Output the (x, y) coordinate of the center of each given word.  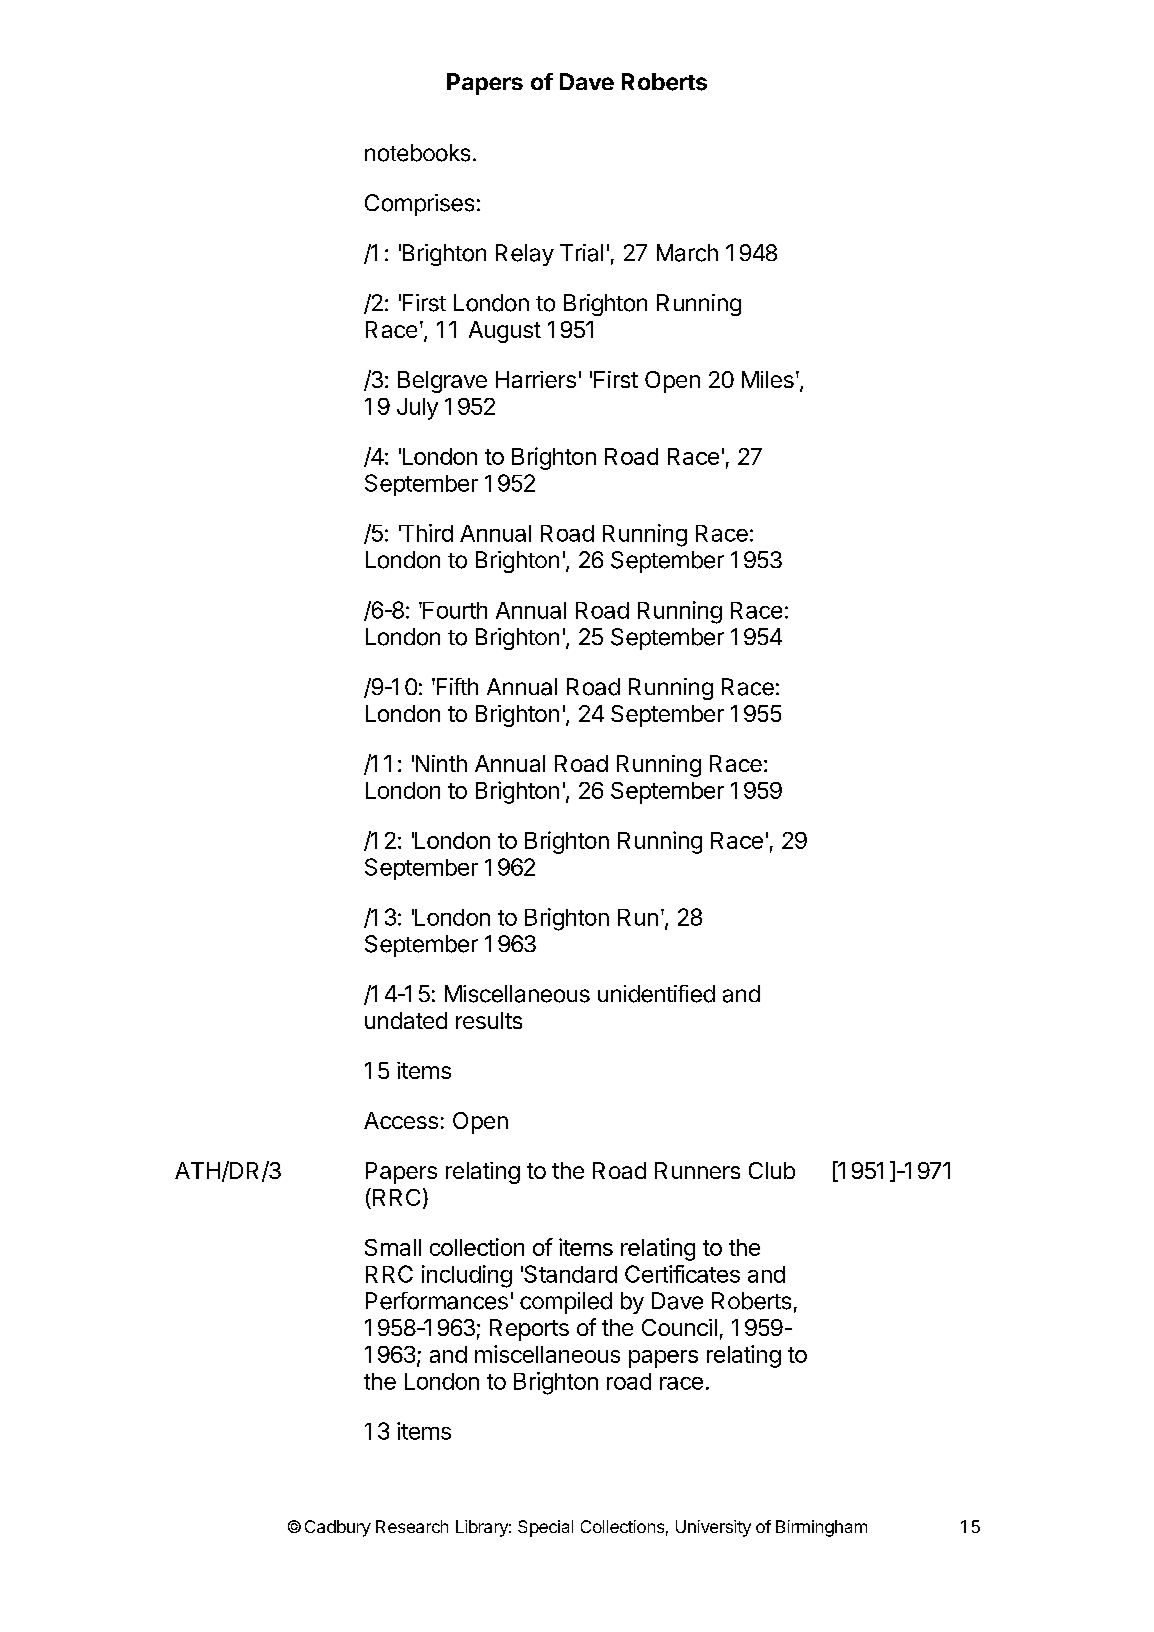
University (713, 1528)
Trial (581, 253)
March (687, 253)
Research (412, 1526)
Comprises (419, 205)
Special (545, 1528)
